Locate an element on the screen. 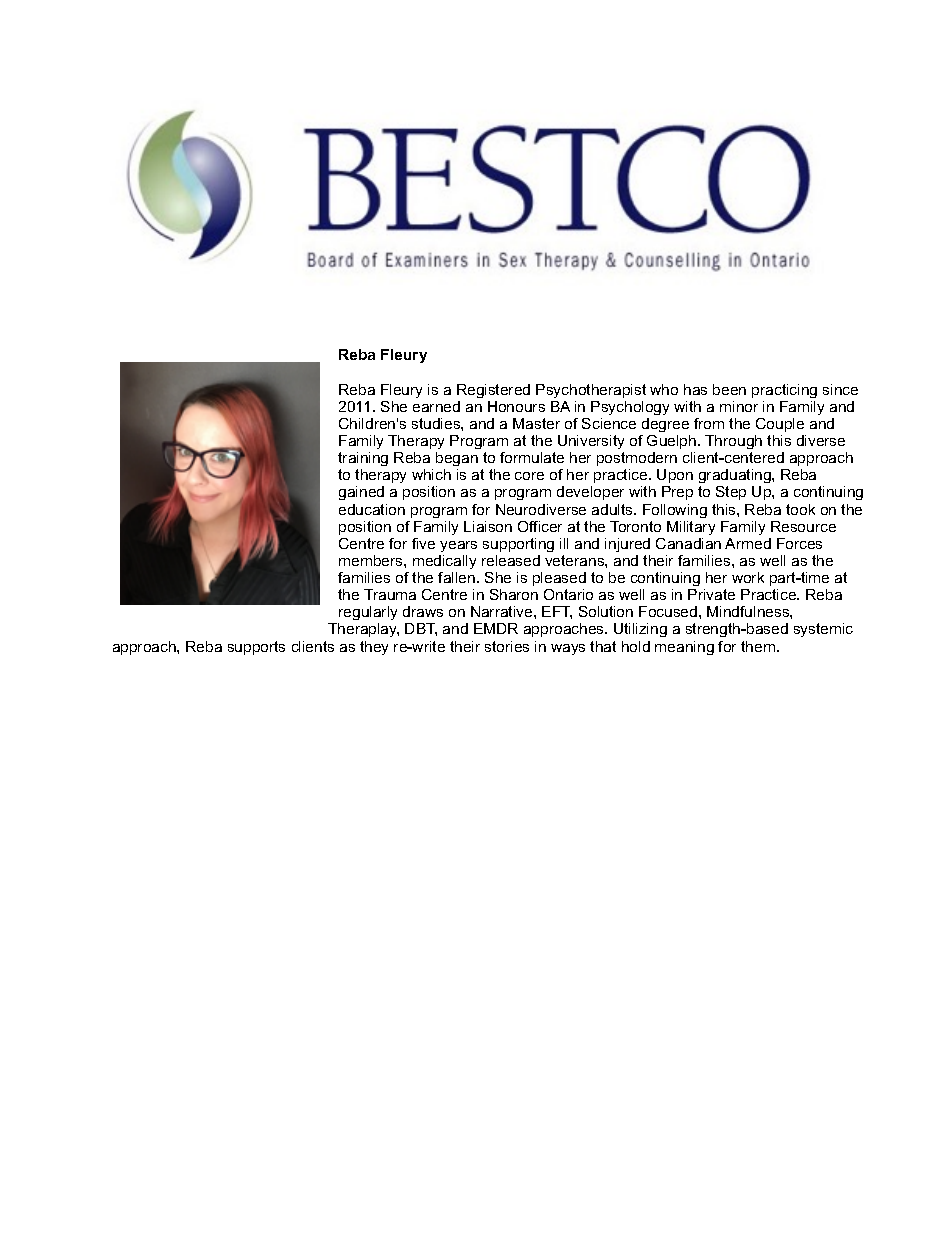 This screenshot has height=1233, width=952. Psychotherapist is located at coordinates (591, 391).
